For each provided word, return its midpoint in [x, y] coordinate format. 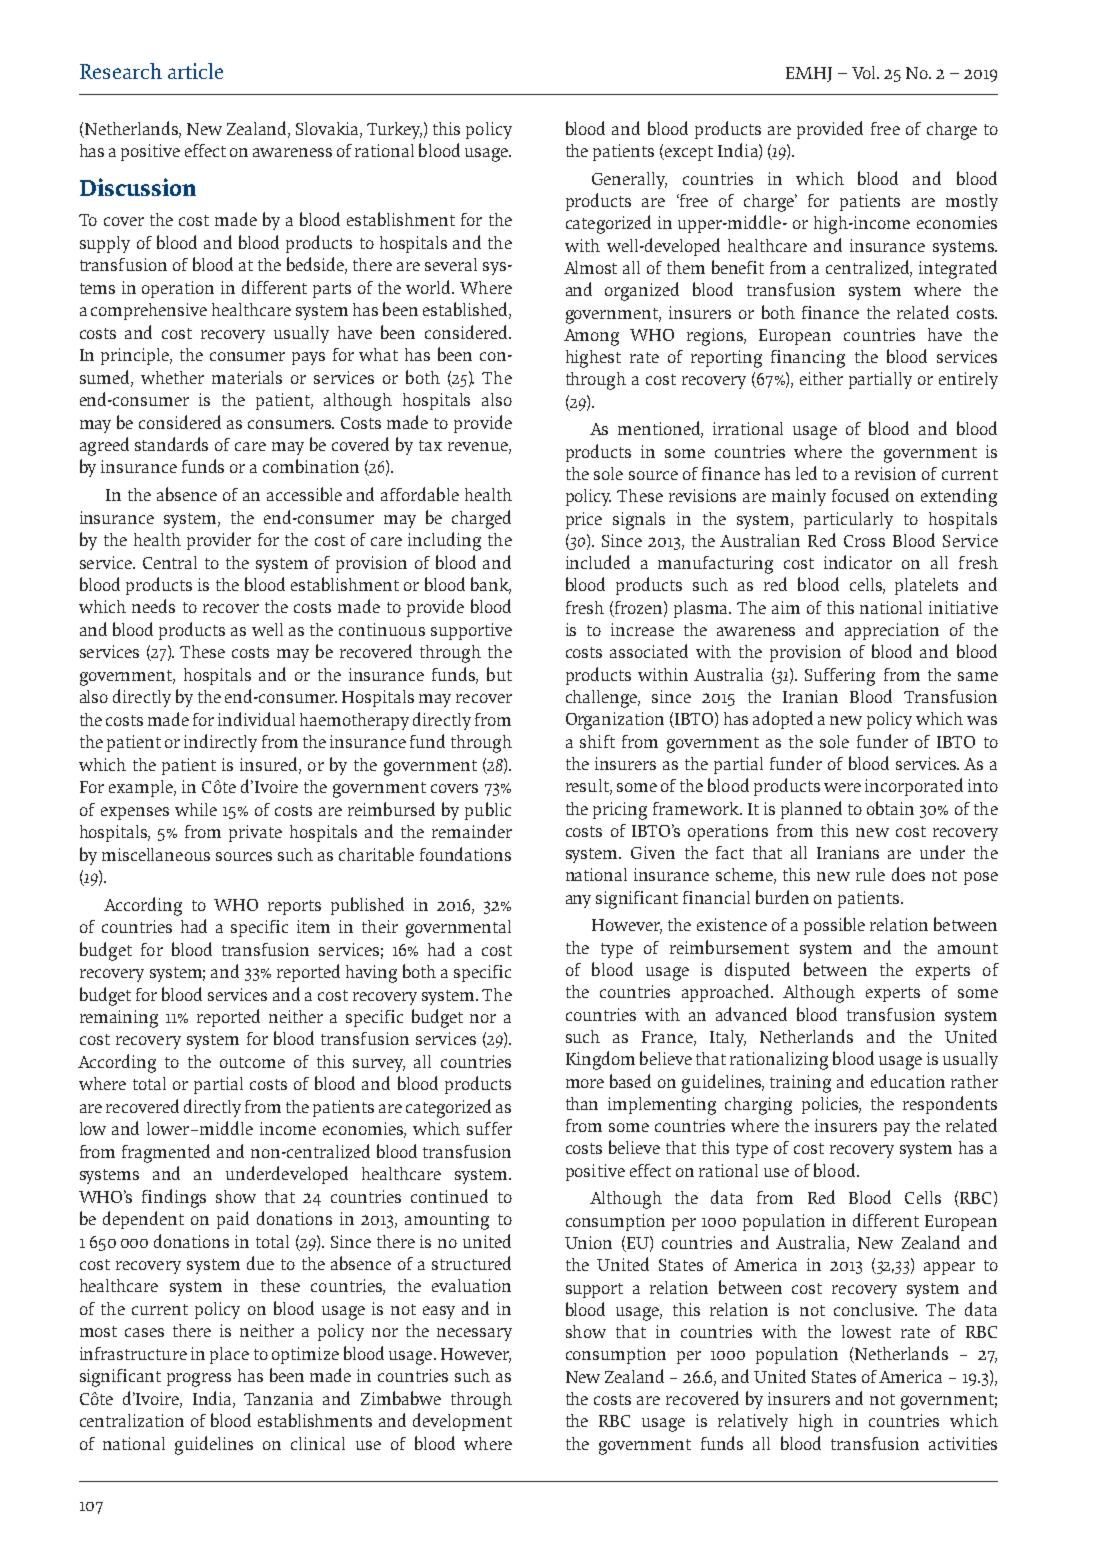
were [842, 787]
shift [597, 741]
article [195, 71]
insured [270, 765]
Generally [629, 180]
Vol [865, 72]
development [462, 1422]
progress [199, 1380]
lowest [866, 1331]
